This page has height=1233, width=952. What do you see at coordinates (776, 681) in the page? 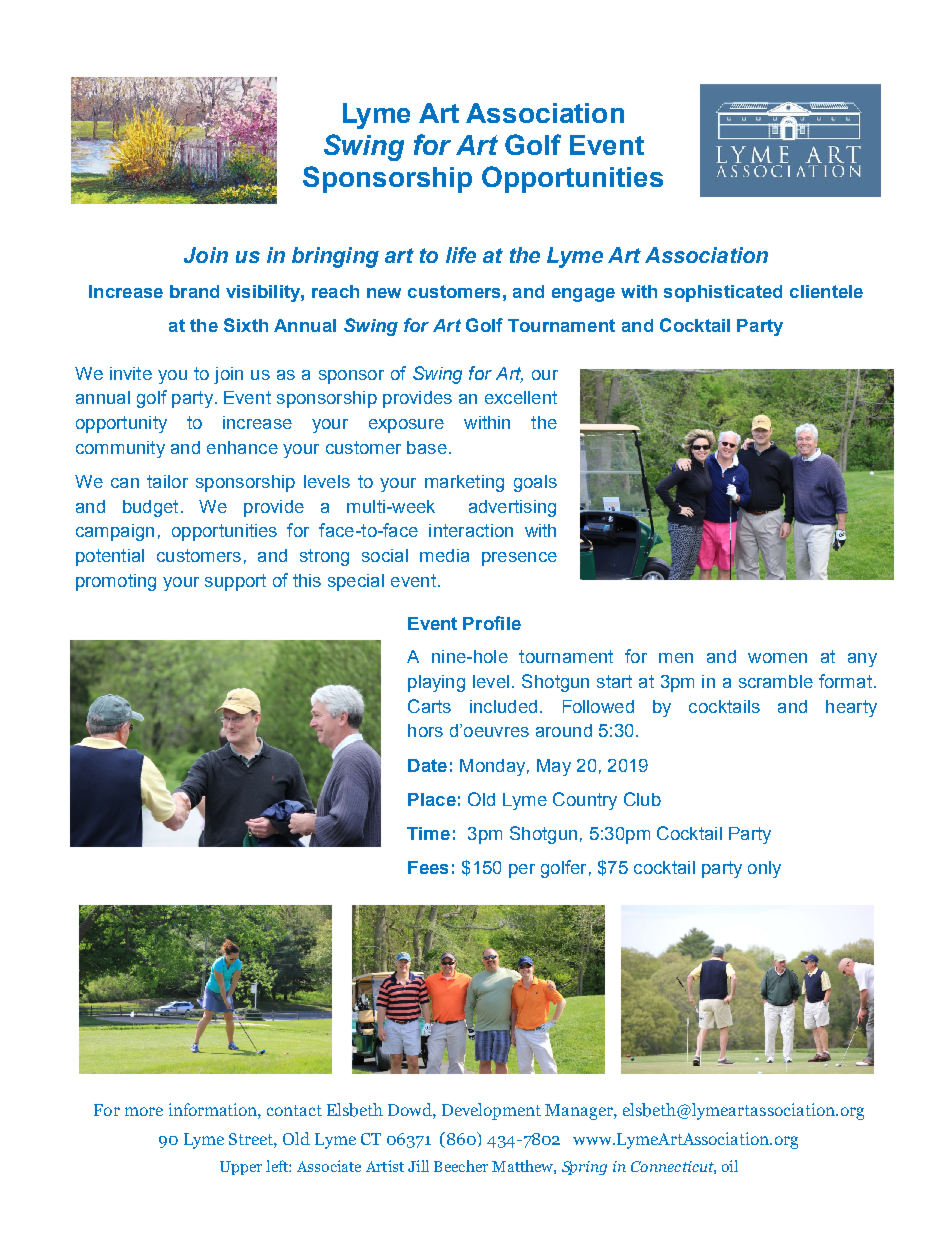
I see `scramble` at bounding box center [776, 681].
